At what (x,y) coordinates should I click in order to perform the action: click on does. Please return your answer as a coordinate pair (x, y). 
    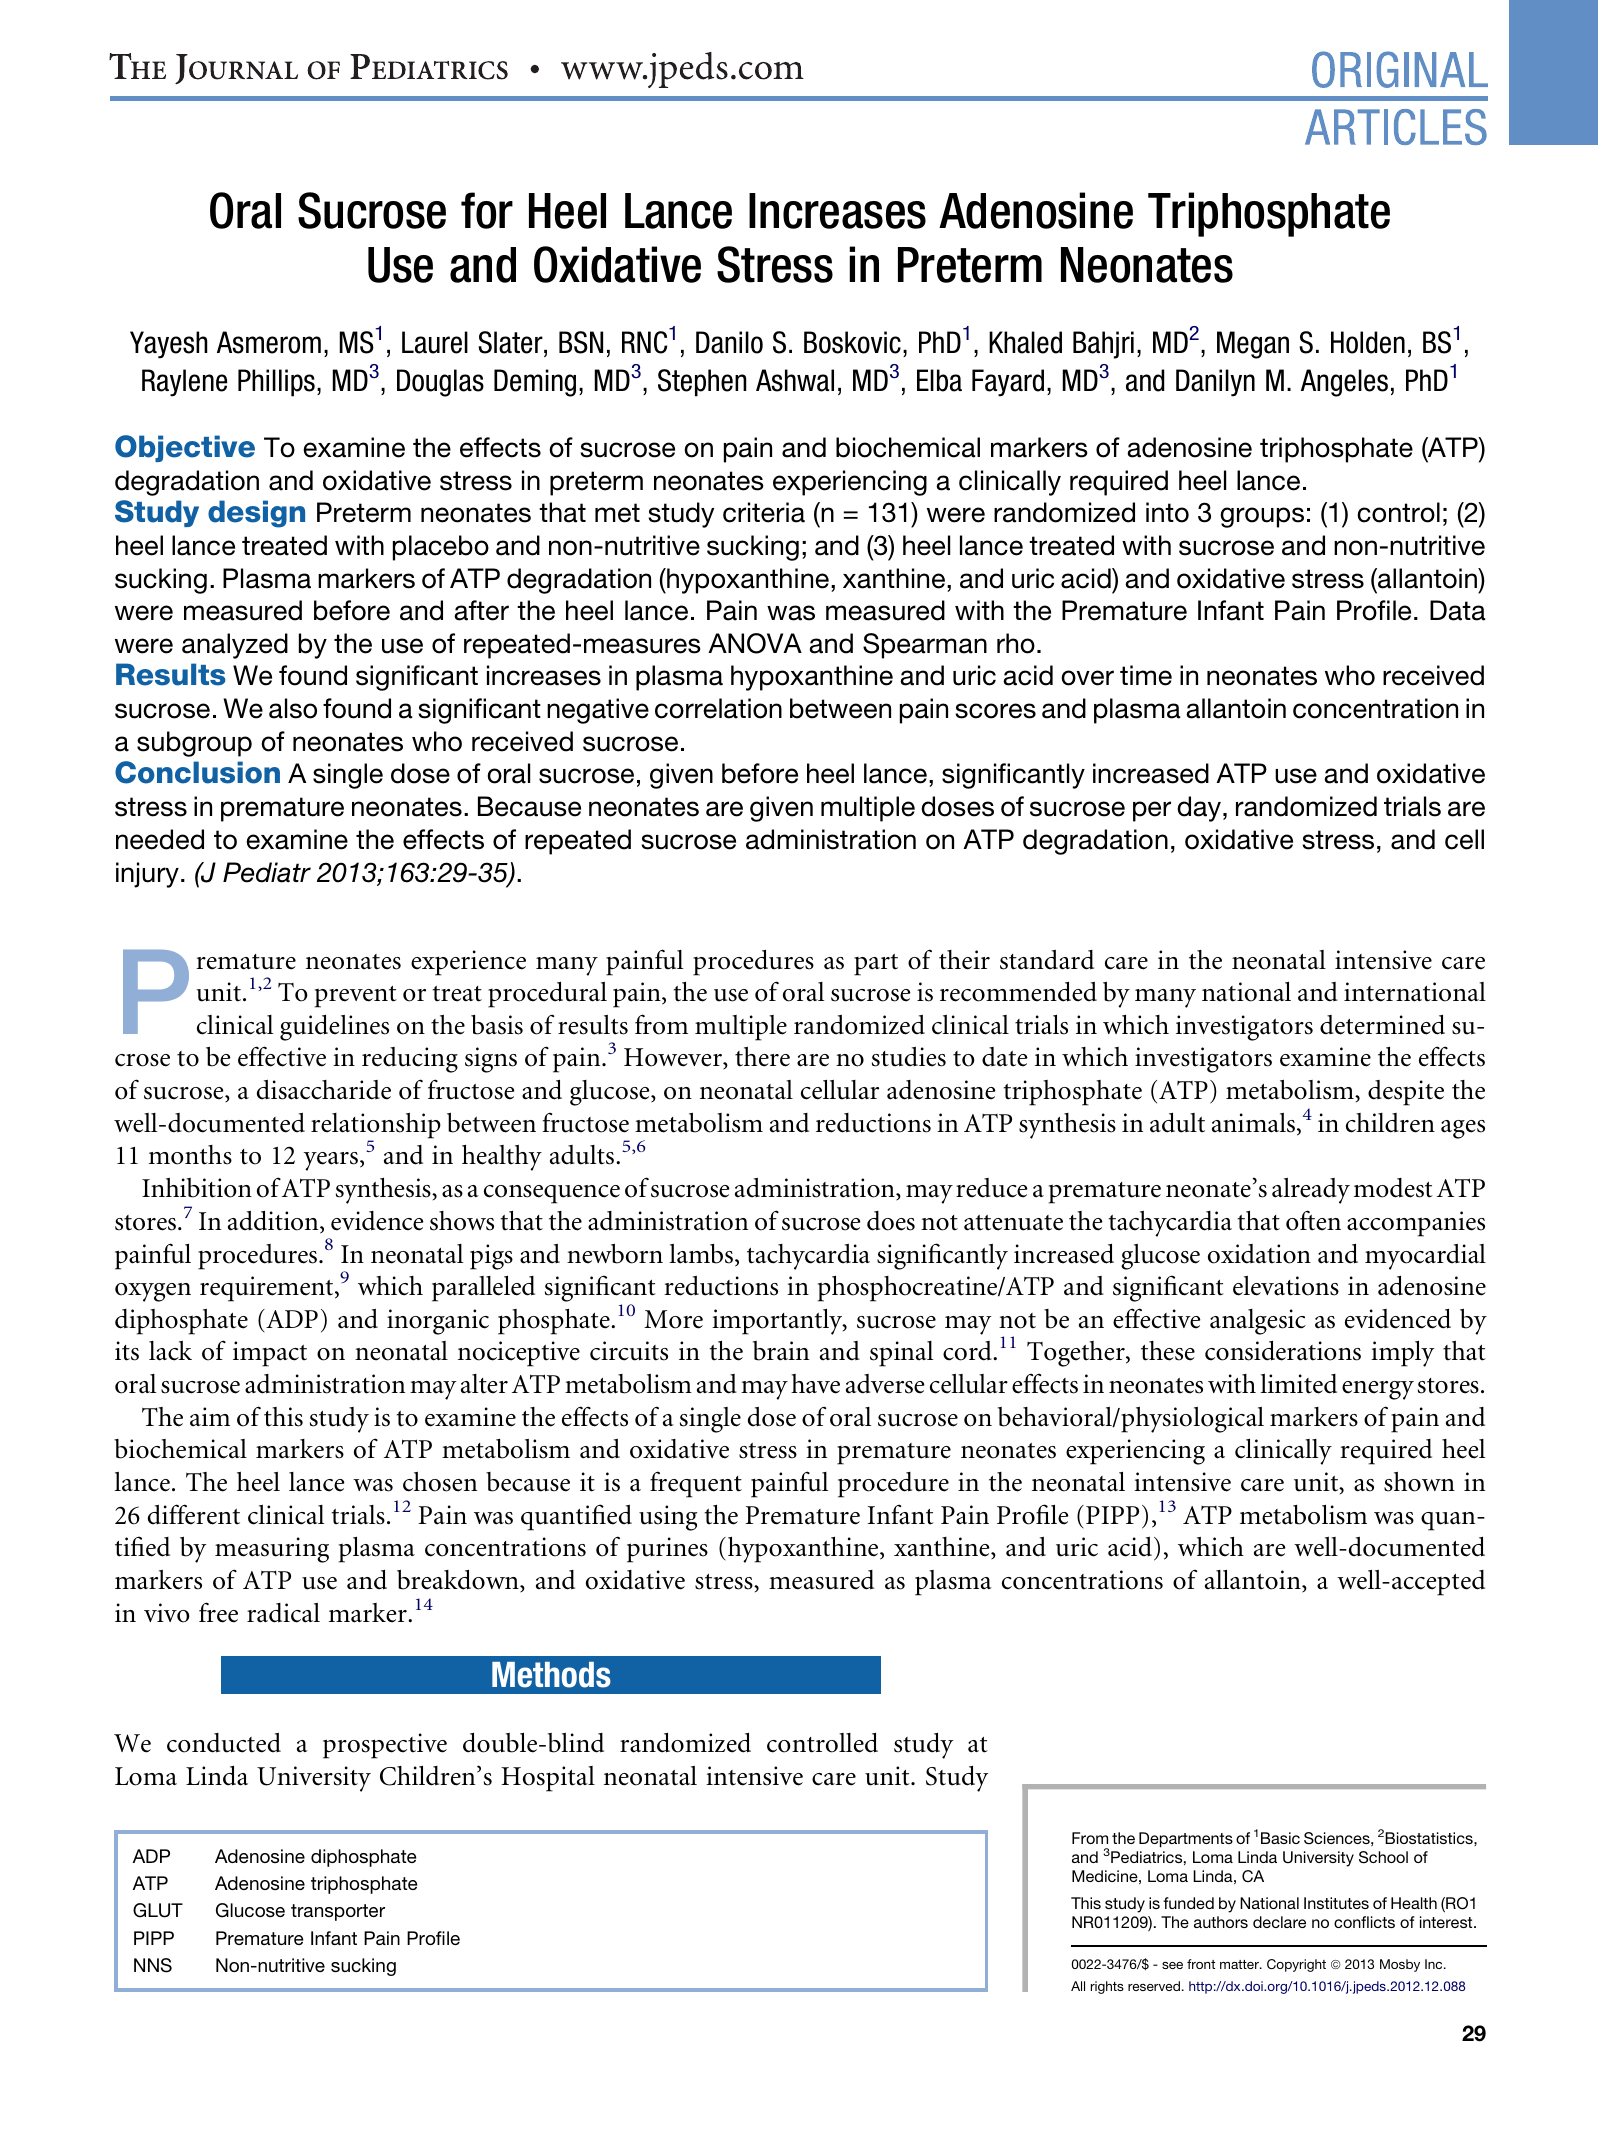
    Looking at the image, I should click on (891, 1221).
